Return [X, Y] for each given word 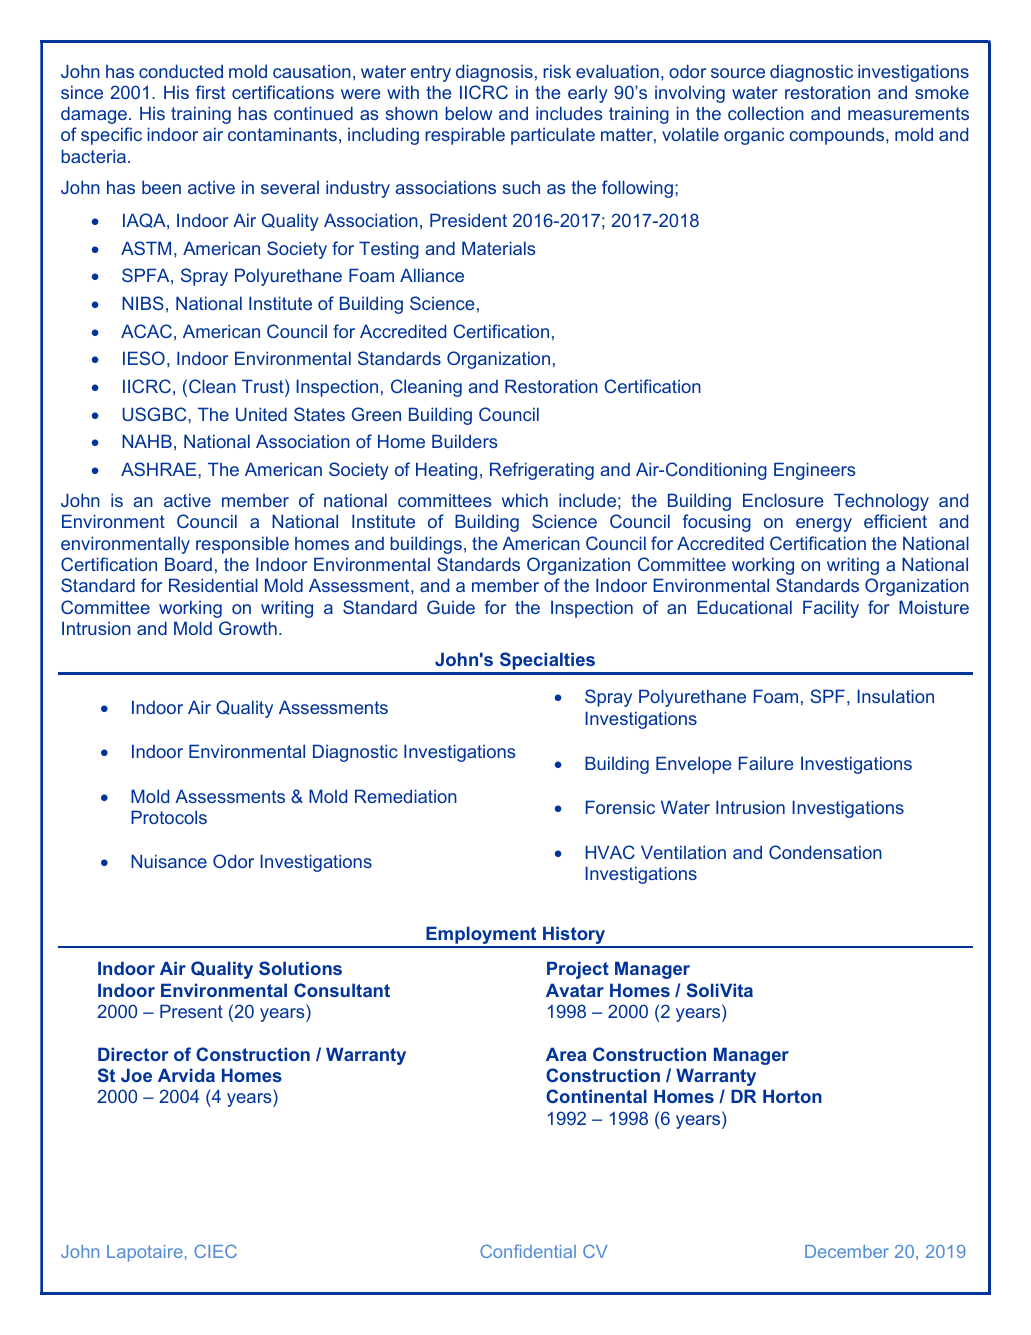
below [469, 113]
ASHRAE [160, 469]
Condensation [825, 852]
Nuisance [169, 861]
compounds [838, 136]
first [210, 92]
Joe [136, 1075]
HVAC [610, 852]
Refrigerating [542, 471]
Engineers [815, 471]
